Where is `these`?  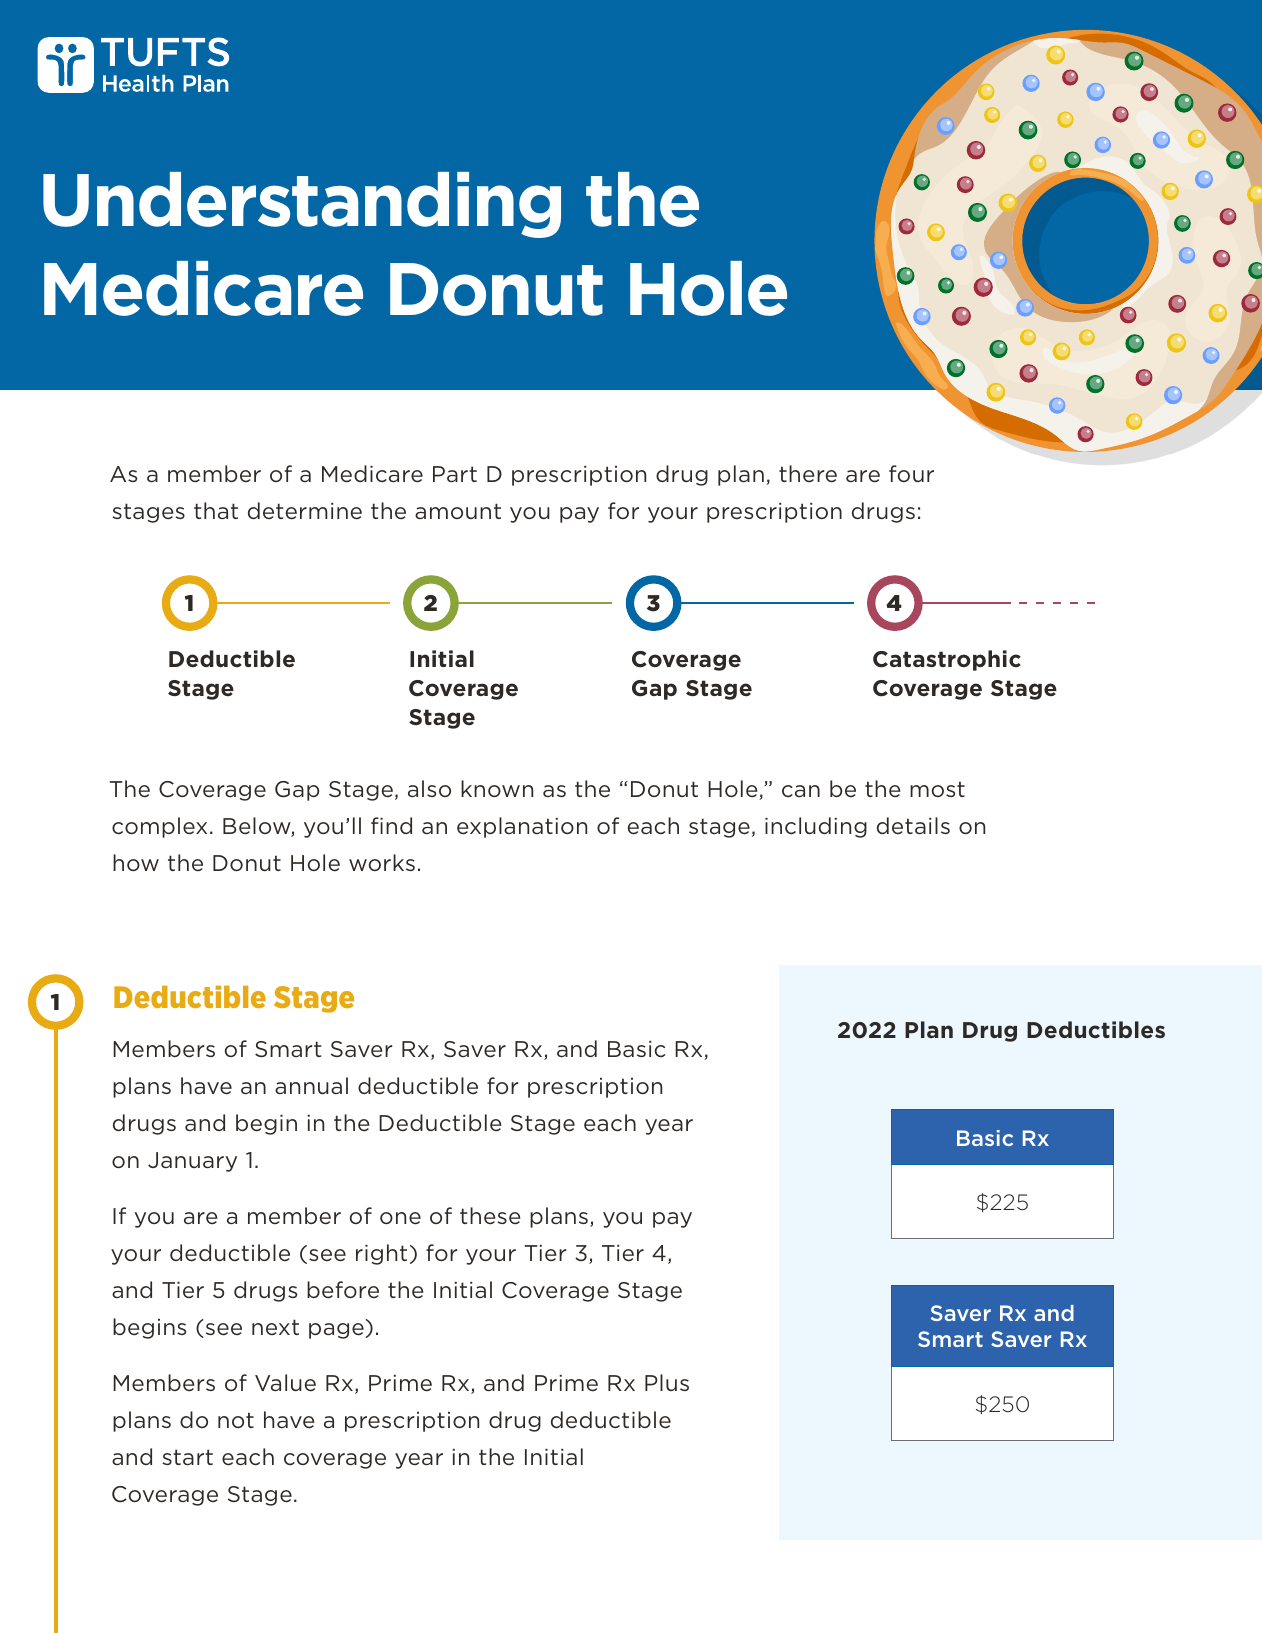
these is located at coordinates (490, 1216).
